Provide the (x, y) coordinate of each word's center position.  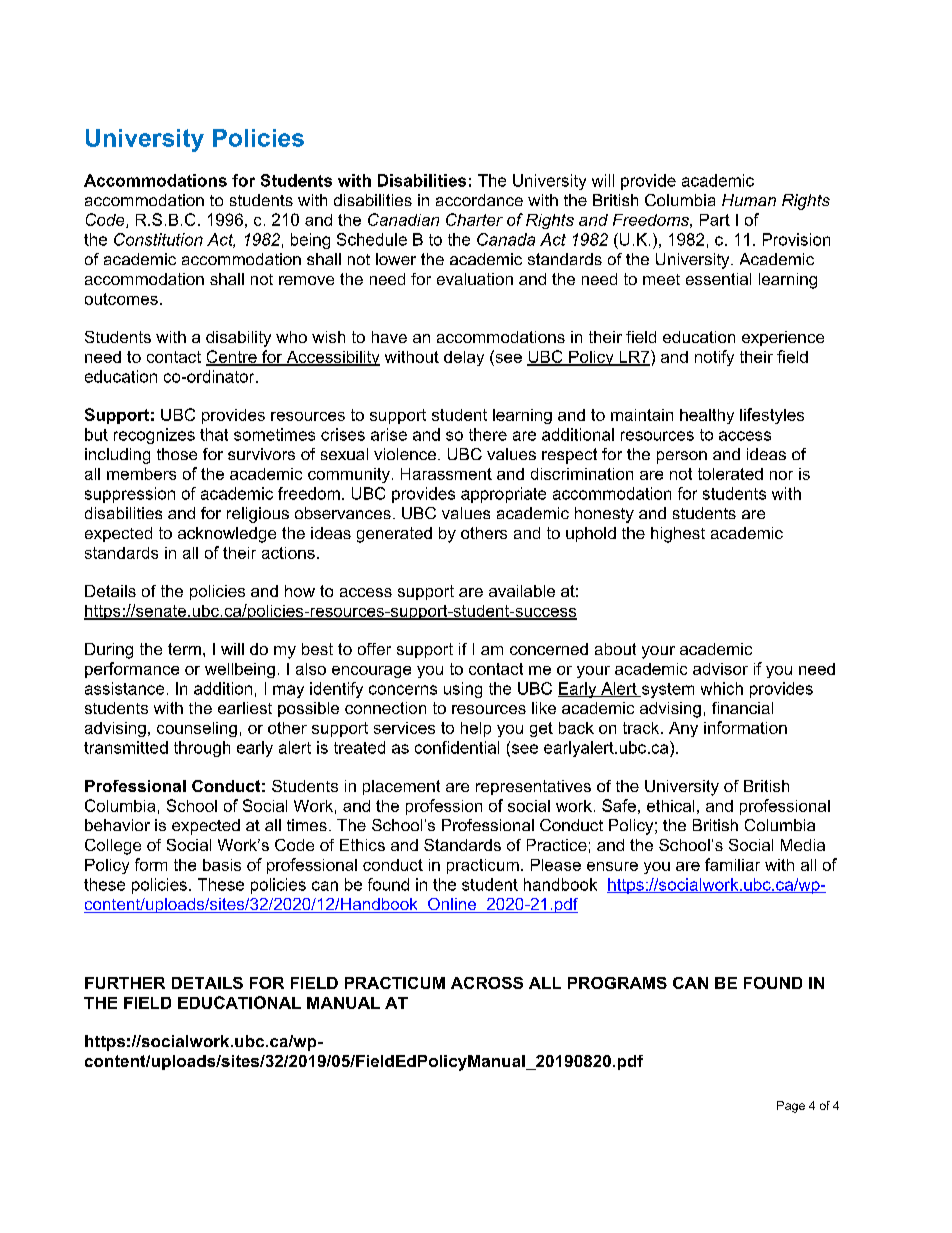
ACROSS (487, 983)
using (463, 690)
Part (715, 220)
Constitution (158, 239)
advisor (720, 669)
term (184, 649)
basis (222, 865)
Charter (474, 219)
